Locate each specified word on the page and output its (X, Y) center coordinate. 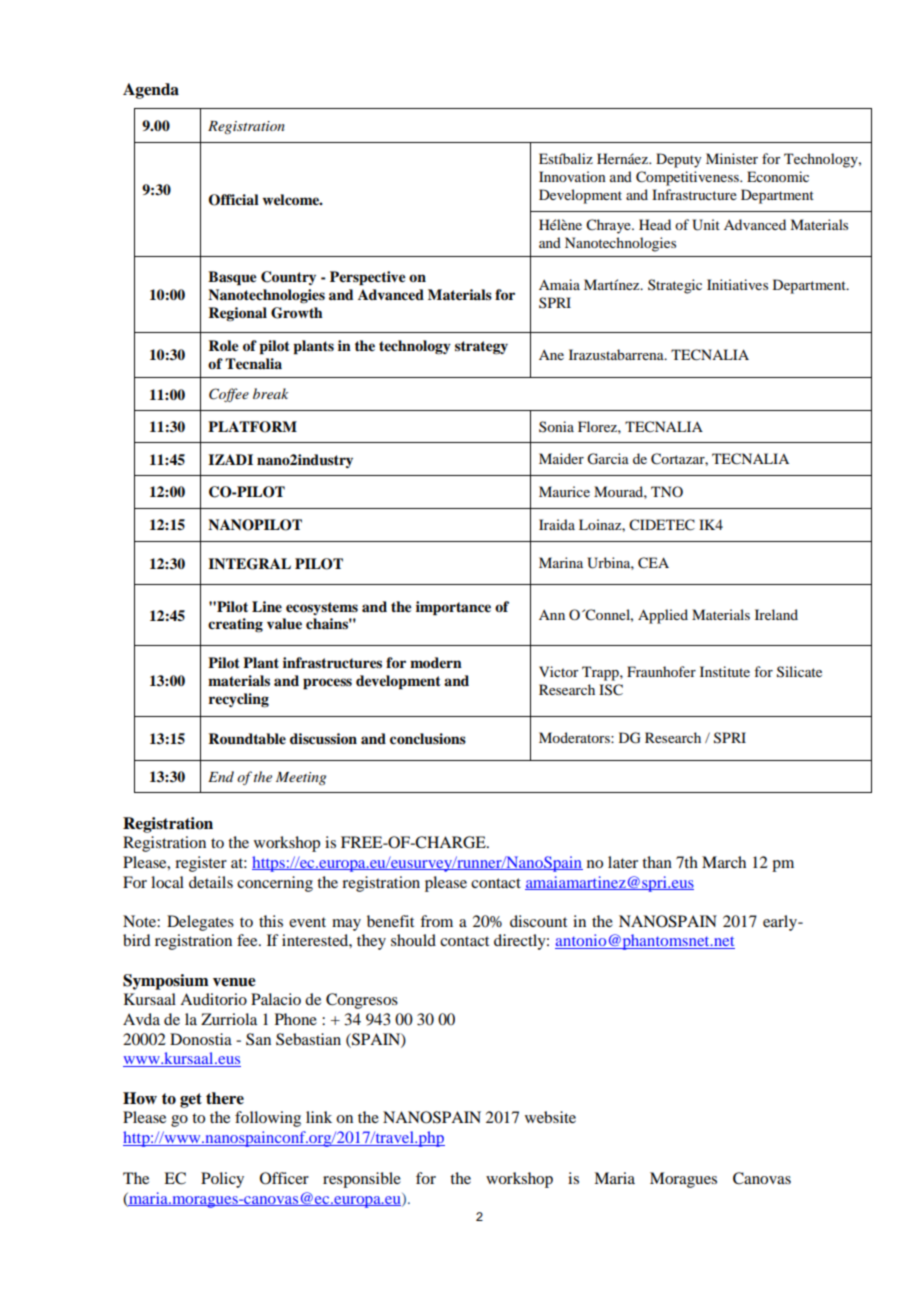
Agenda (151, 91)
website (550, 1117)
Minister (732, 158)
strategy (481, 347)
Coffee (229, 395)
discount (538, 921)
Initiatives (737, 284)
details (211, 882)
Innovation (572, 176)
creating (235, 625)
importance (453, 608)
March (724, 862)
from (436, 921)
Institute (725, 671)
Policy (222, 1180)
